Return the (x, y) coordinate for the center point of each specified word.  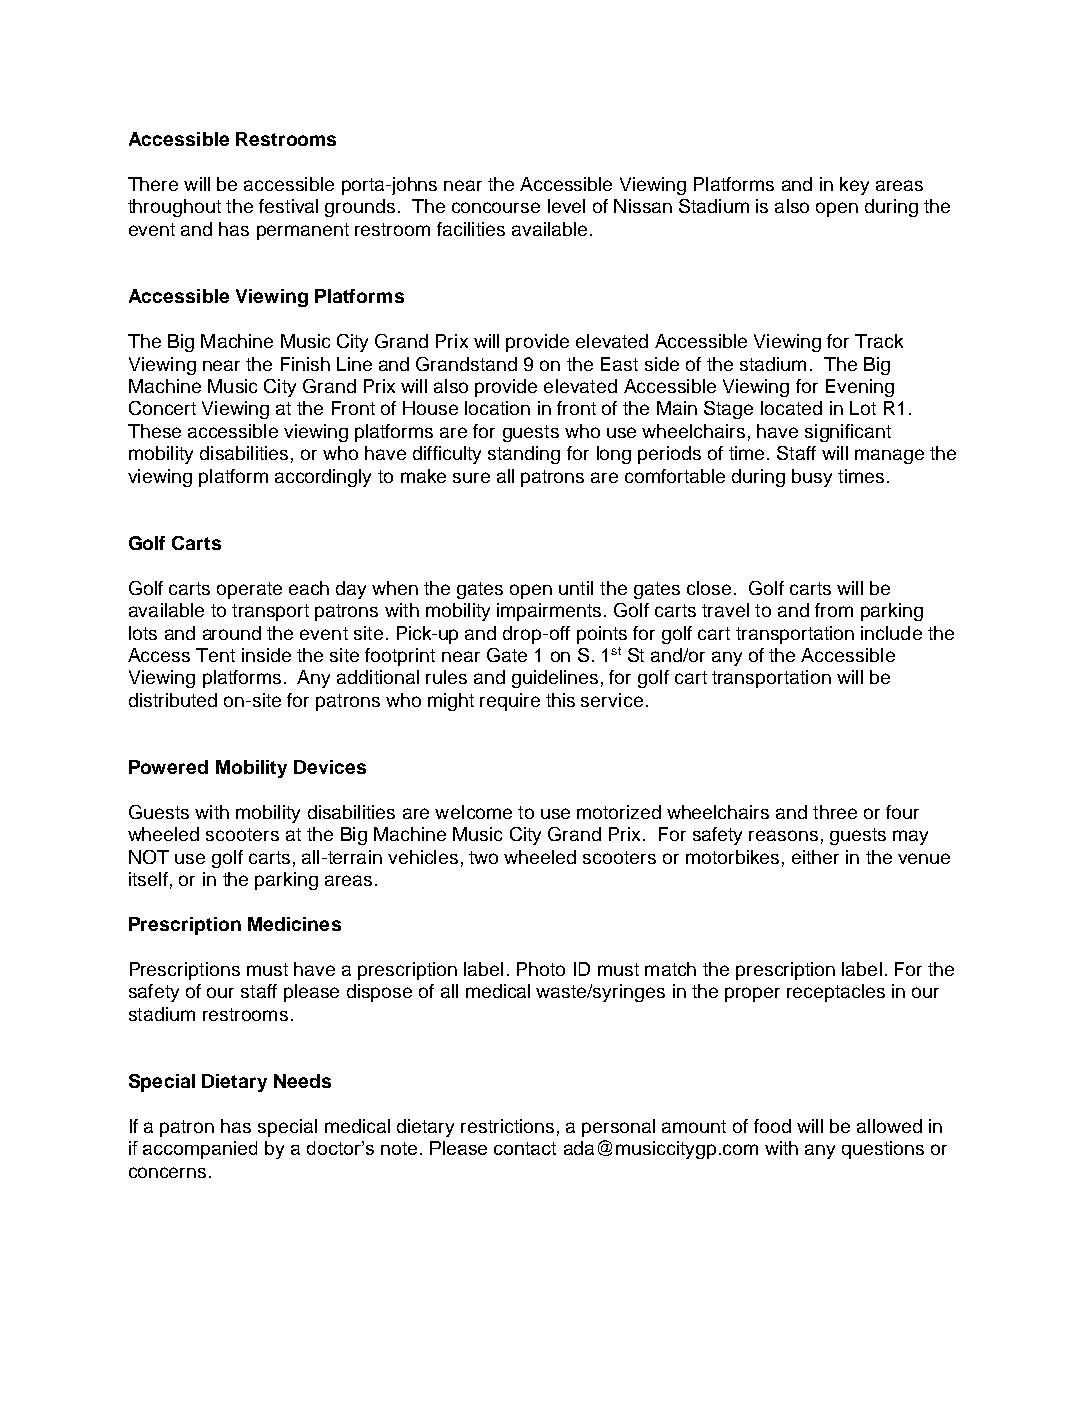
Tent (215, 655)
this (560, 700)
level (566, 206)
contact (525, 1148)
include (891, 633)
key (854, 186)
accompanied (200, 1150)
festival (288, 206)
